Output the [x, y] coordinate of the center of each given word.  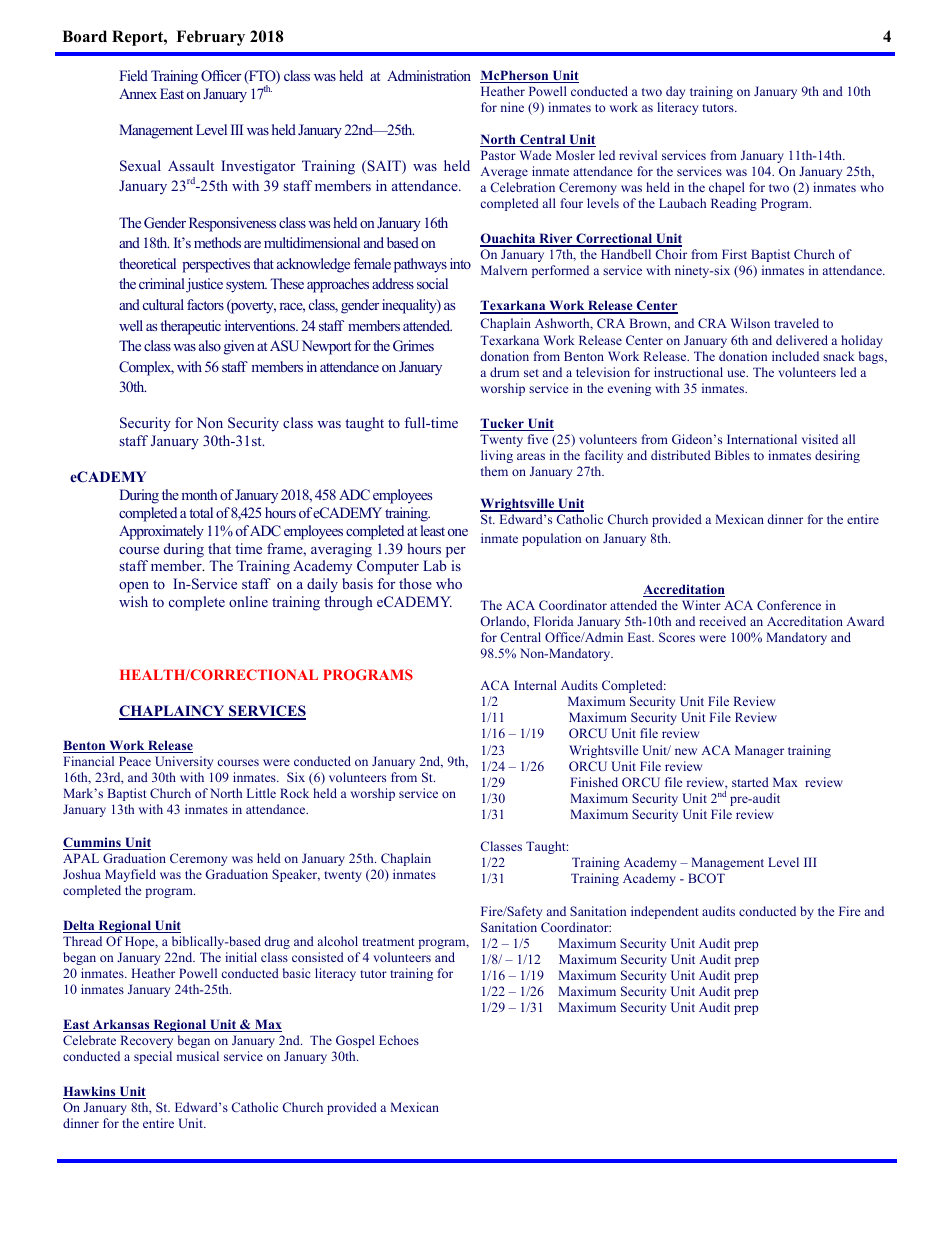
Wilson [750, 323]
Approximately [161, 532]
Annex [138, 93]
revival [638, 155]
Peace [135, 761]
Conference [789, 605]
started [750, 782]
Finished [594, 782]
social [432, 283]
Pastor [498, 155]
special [153, 1057]
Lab [435, 565]
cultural [163, 304]
